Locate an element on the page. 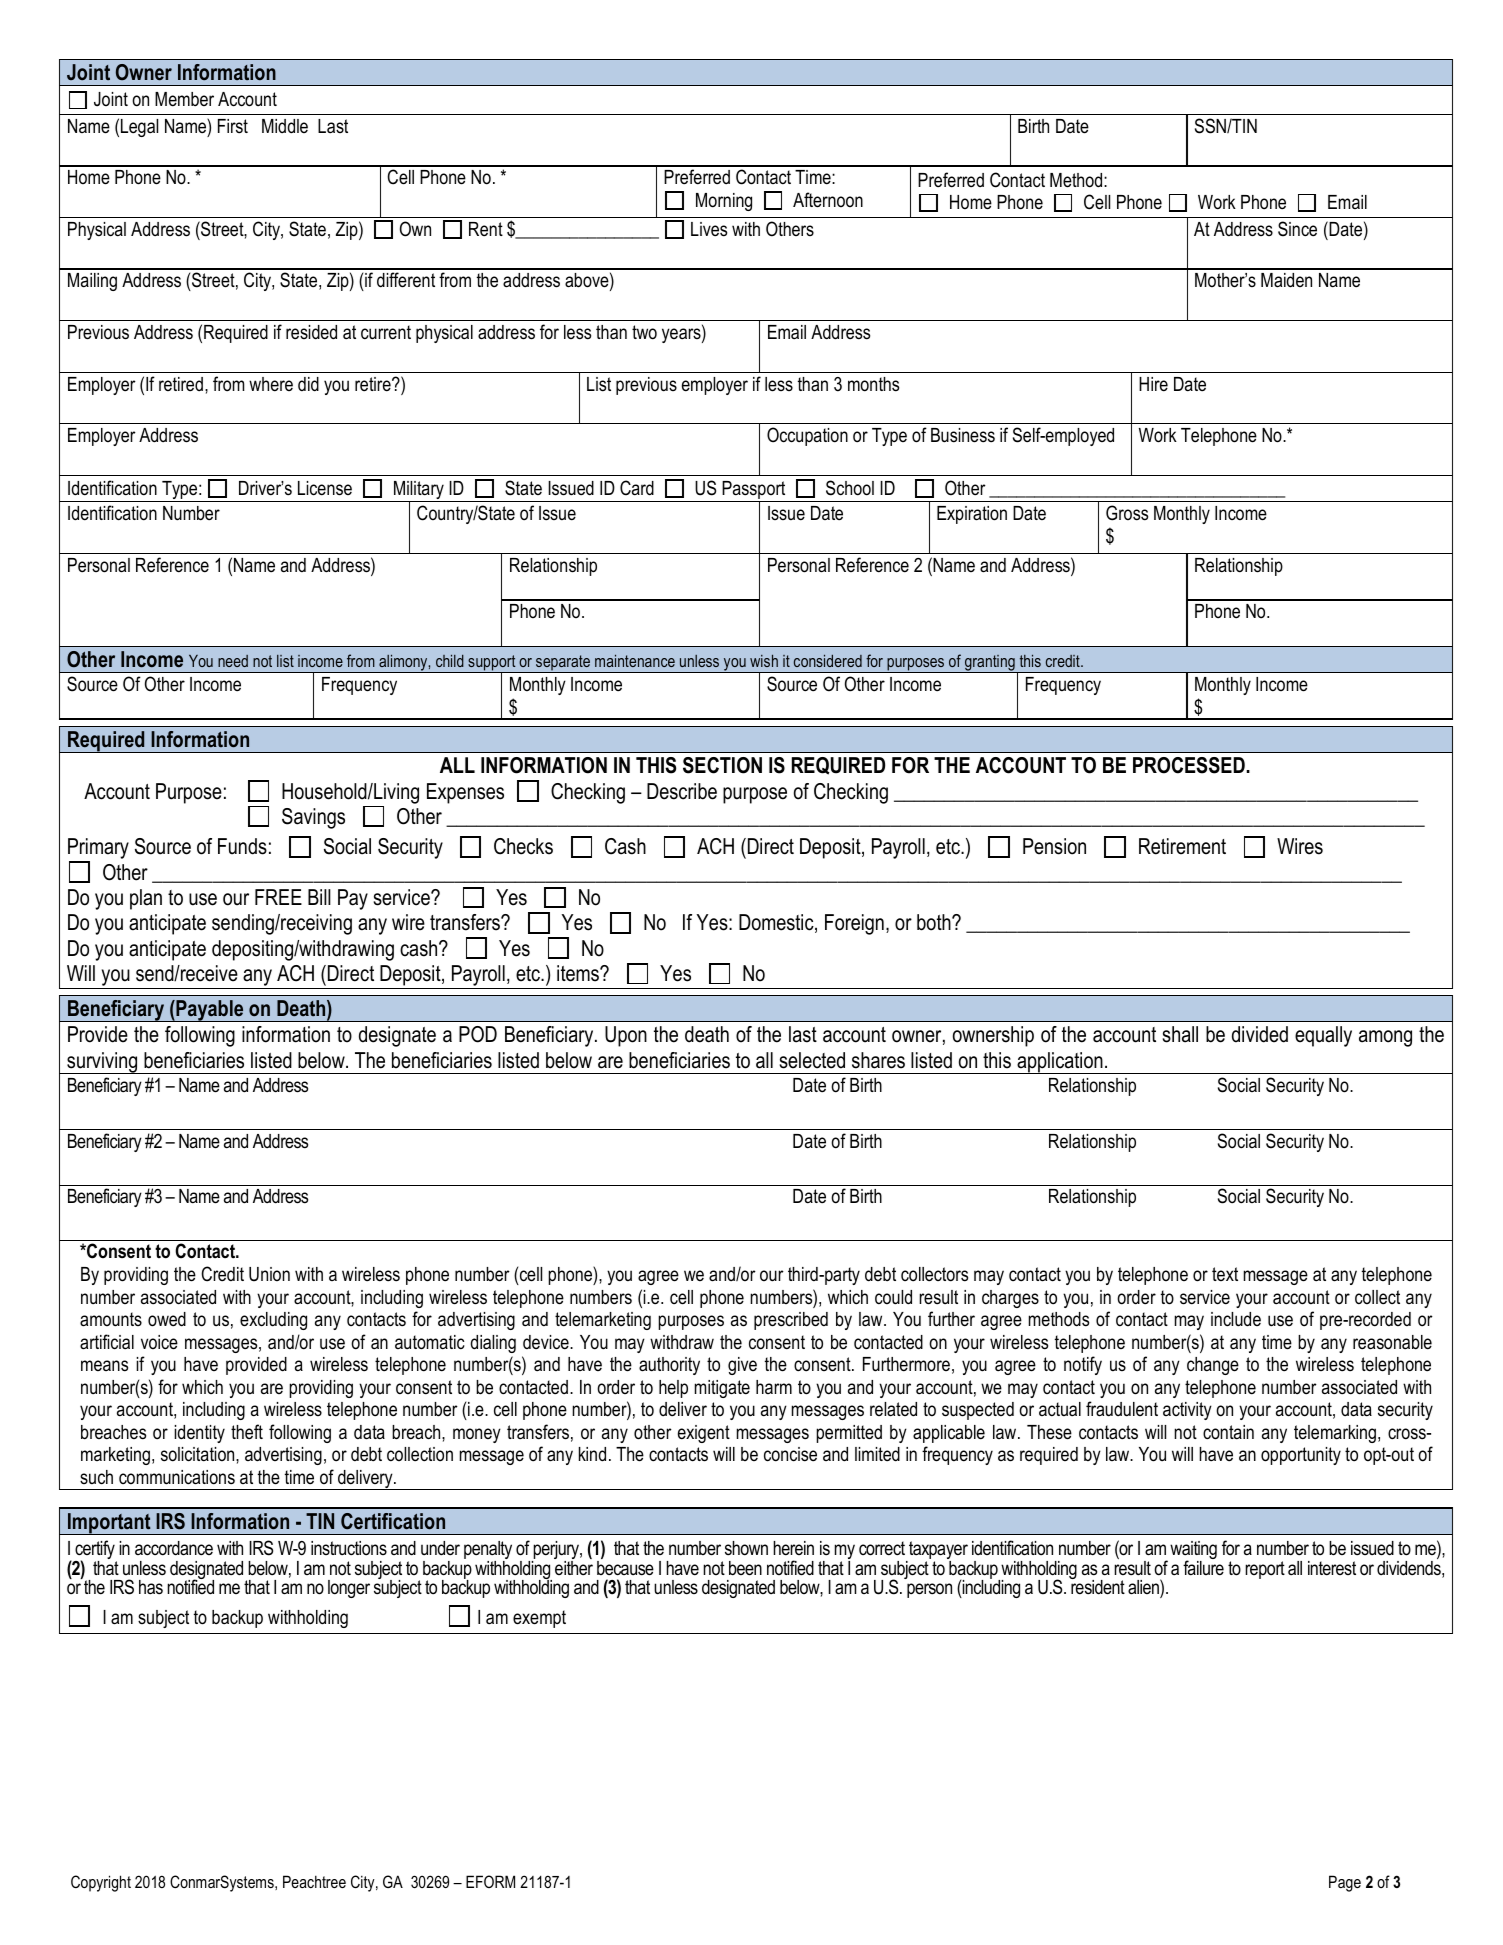 The height and width of the page is (1945, 1503). First is located at coordinates (233, 126).
